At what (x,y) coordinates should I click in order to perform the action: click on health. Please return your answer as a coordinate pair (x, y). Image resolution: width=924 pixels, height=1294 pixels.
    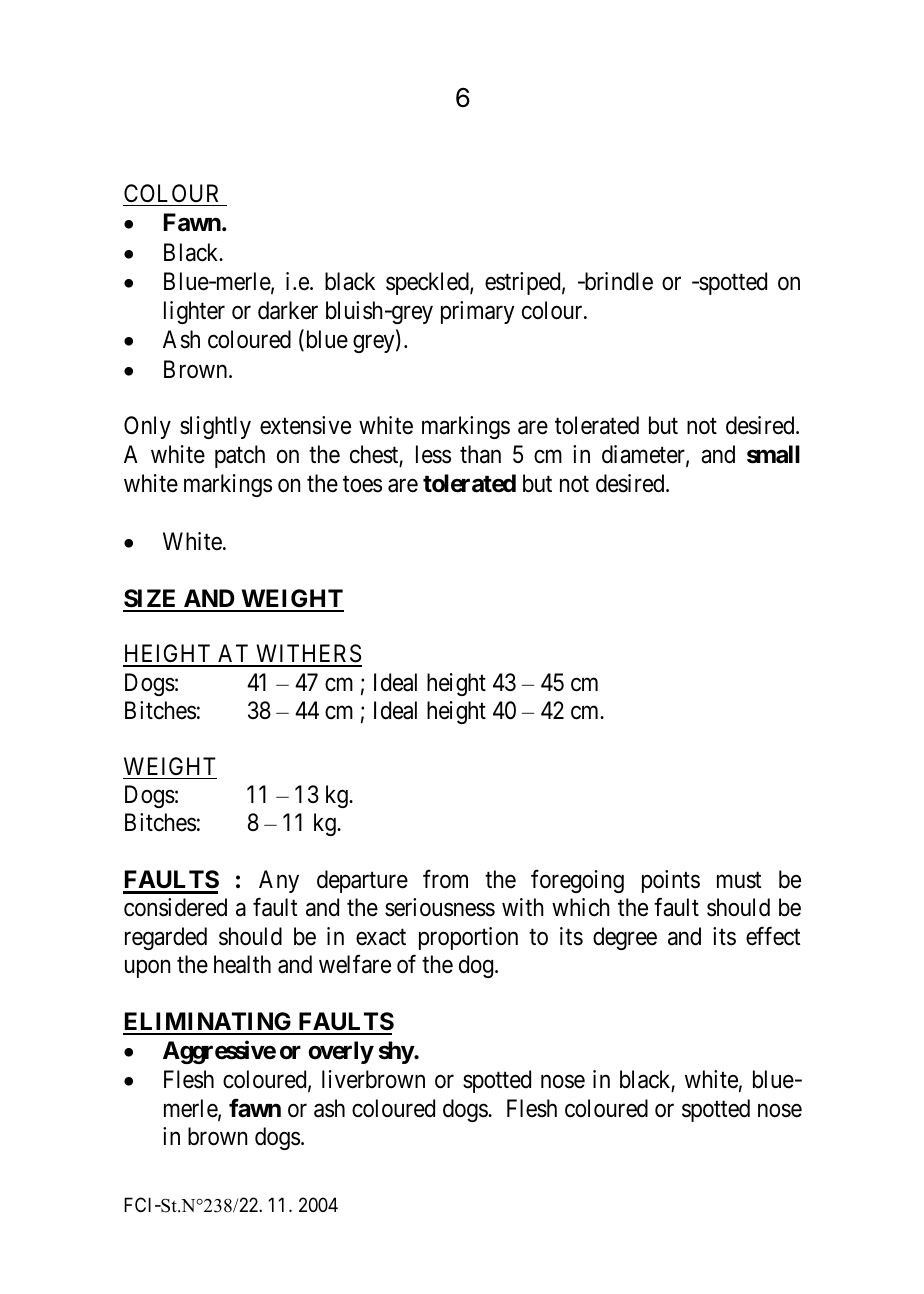
    Looking at the image, I should click on (242, 964).
